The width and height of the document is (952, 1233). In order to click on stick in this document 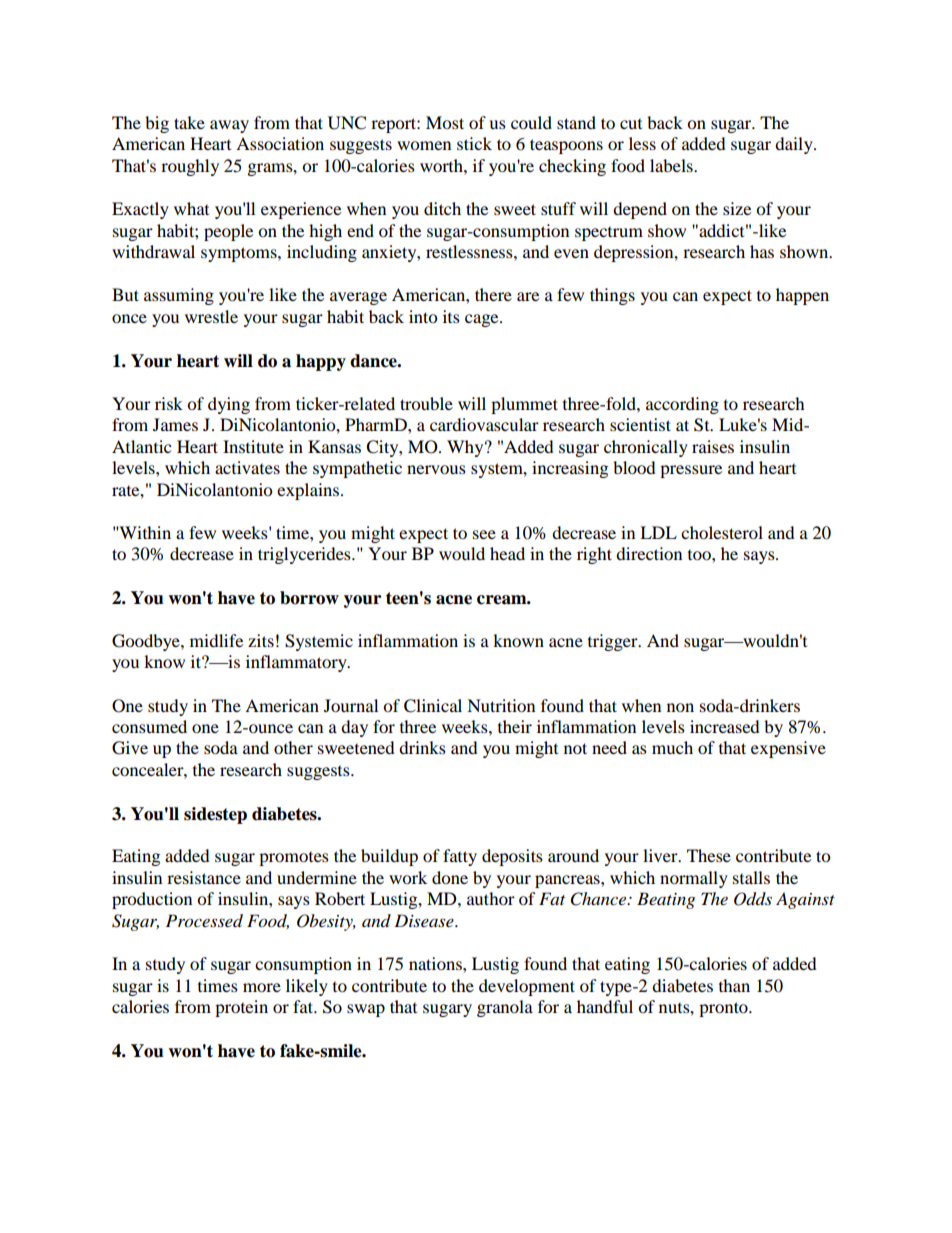, I will do `click(474, 143)`.
